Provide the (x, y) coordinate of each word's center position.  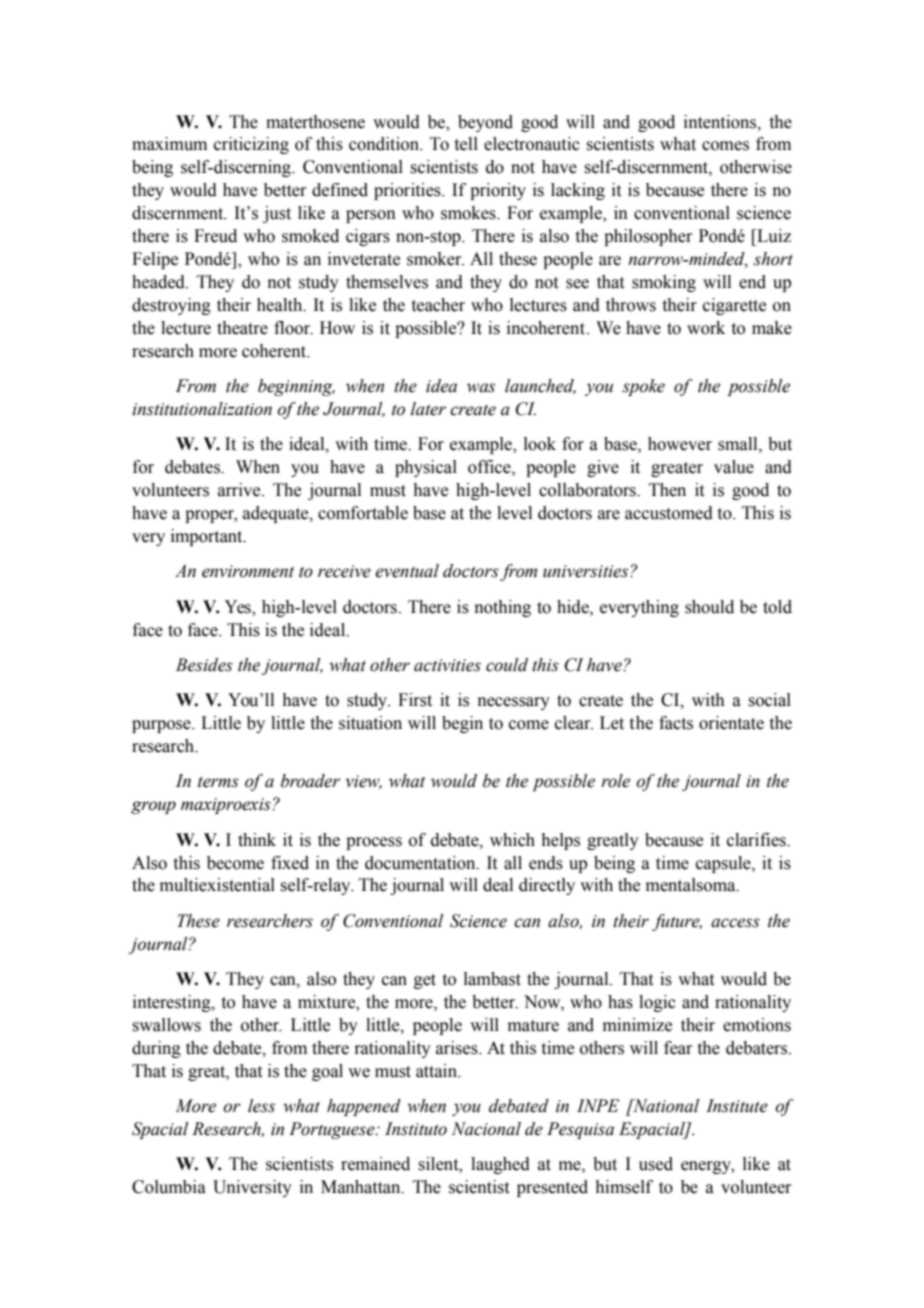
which (512, 840)
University (252, 1188)
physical (426, 468)
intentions (721, 122)
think (257, 840)
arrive (240, 490)
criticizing (251, 145)
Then (667, 490)
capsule (724, 864)
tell (466, 144)
